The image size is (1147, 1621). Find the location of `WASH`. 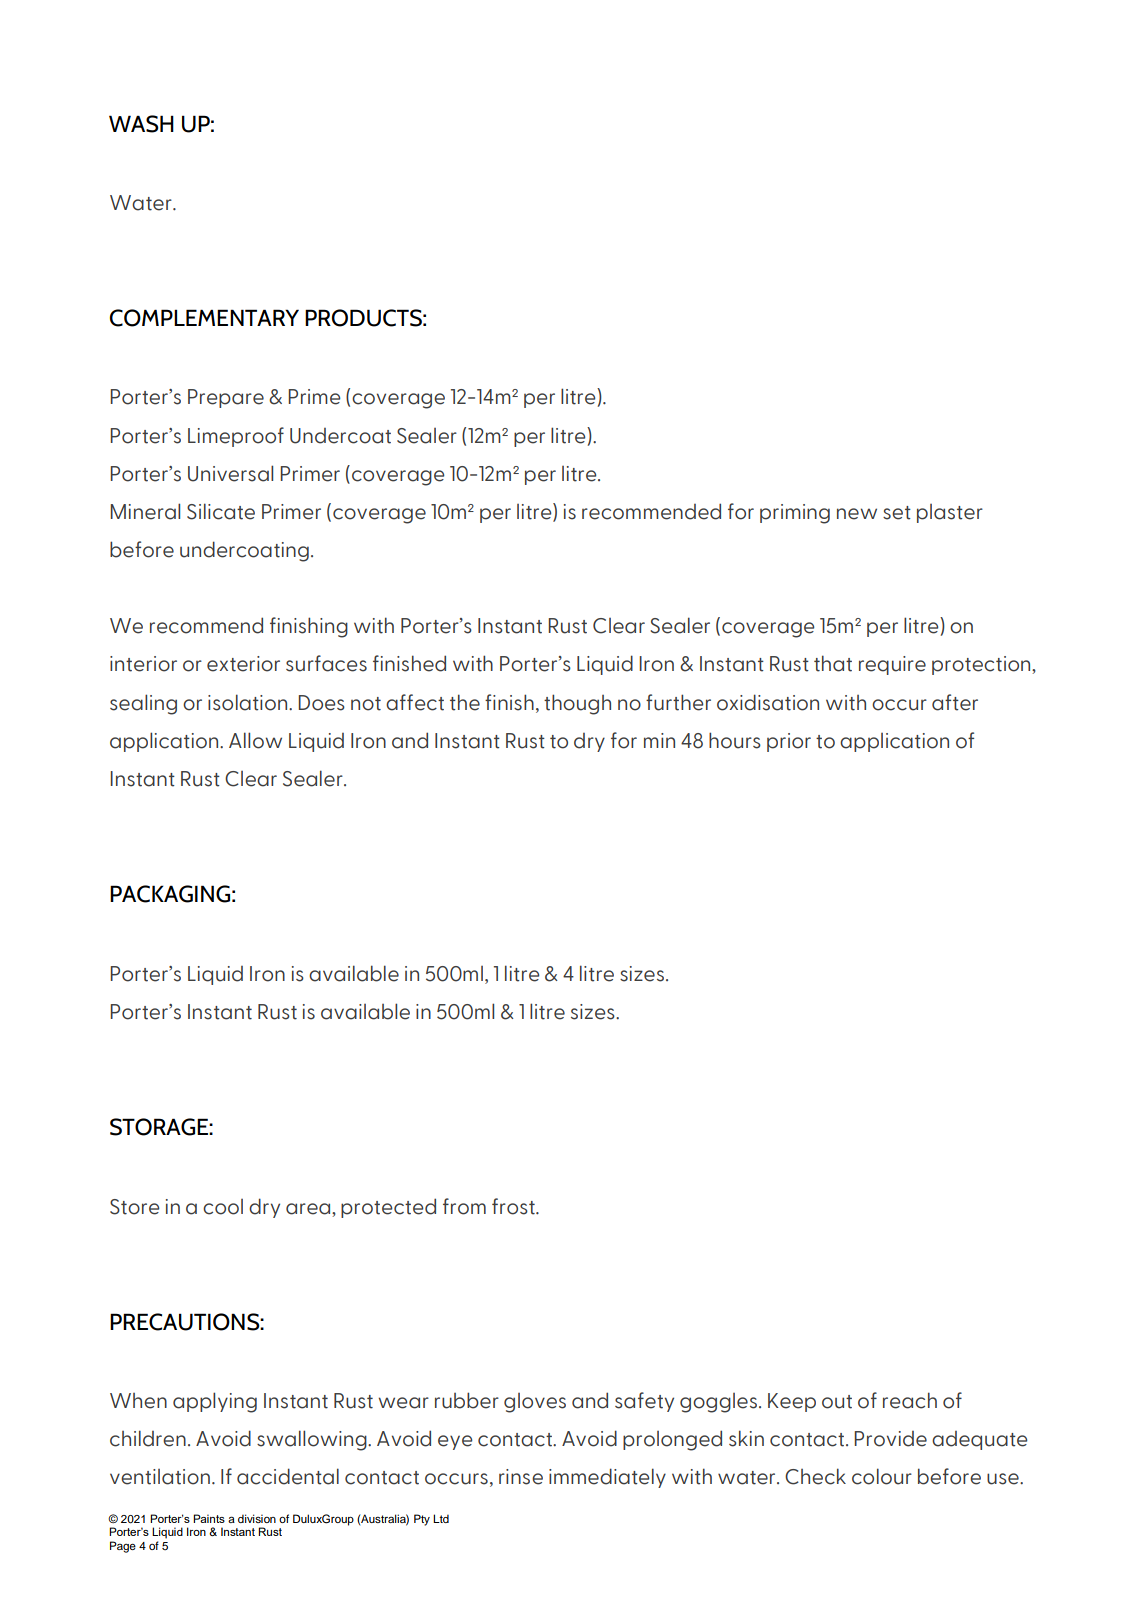

WASH is located at coordinates (141, 124).
